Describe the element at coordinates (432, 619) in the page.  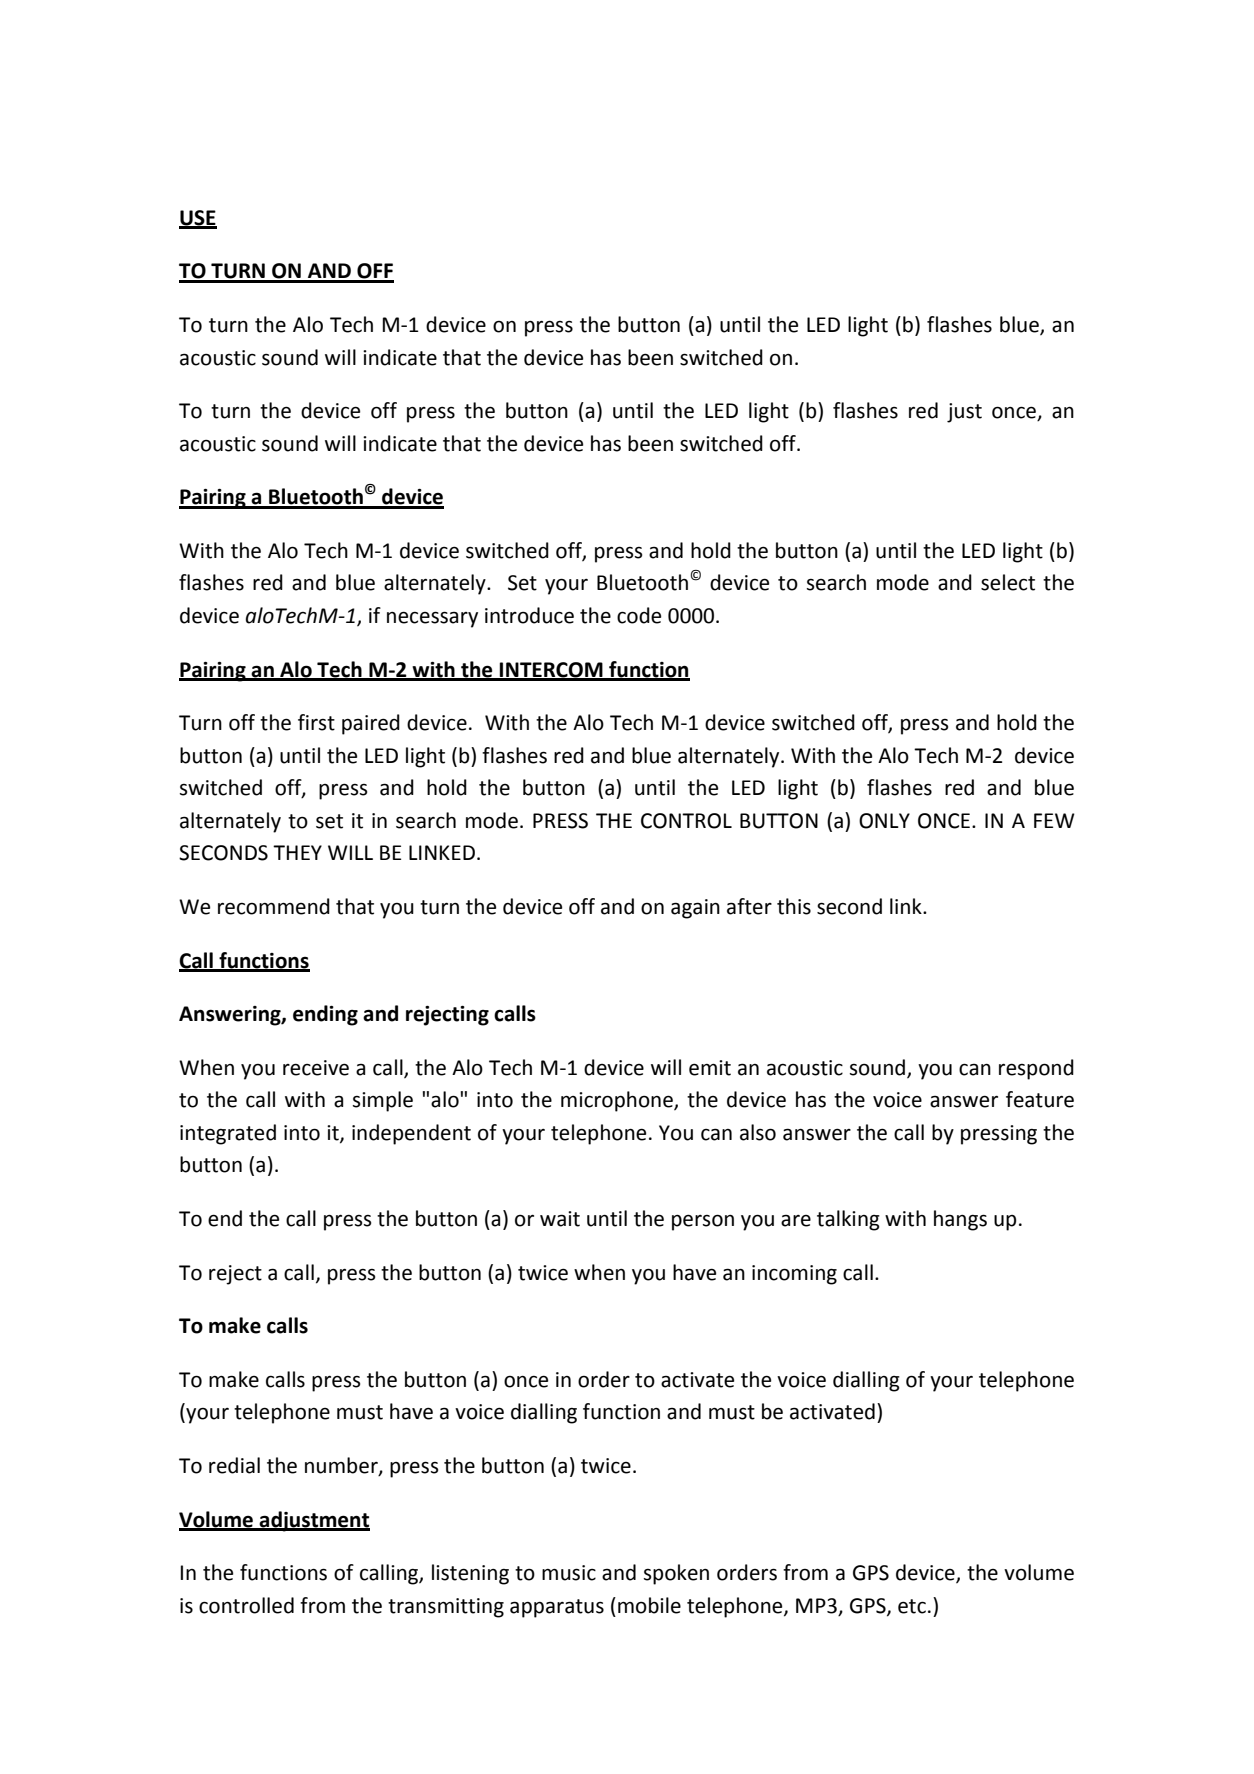
I see `necessary` at that location.
